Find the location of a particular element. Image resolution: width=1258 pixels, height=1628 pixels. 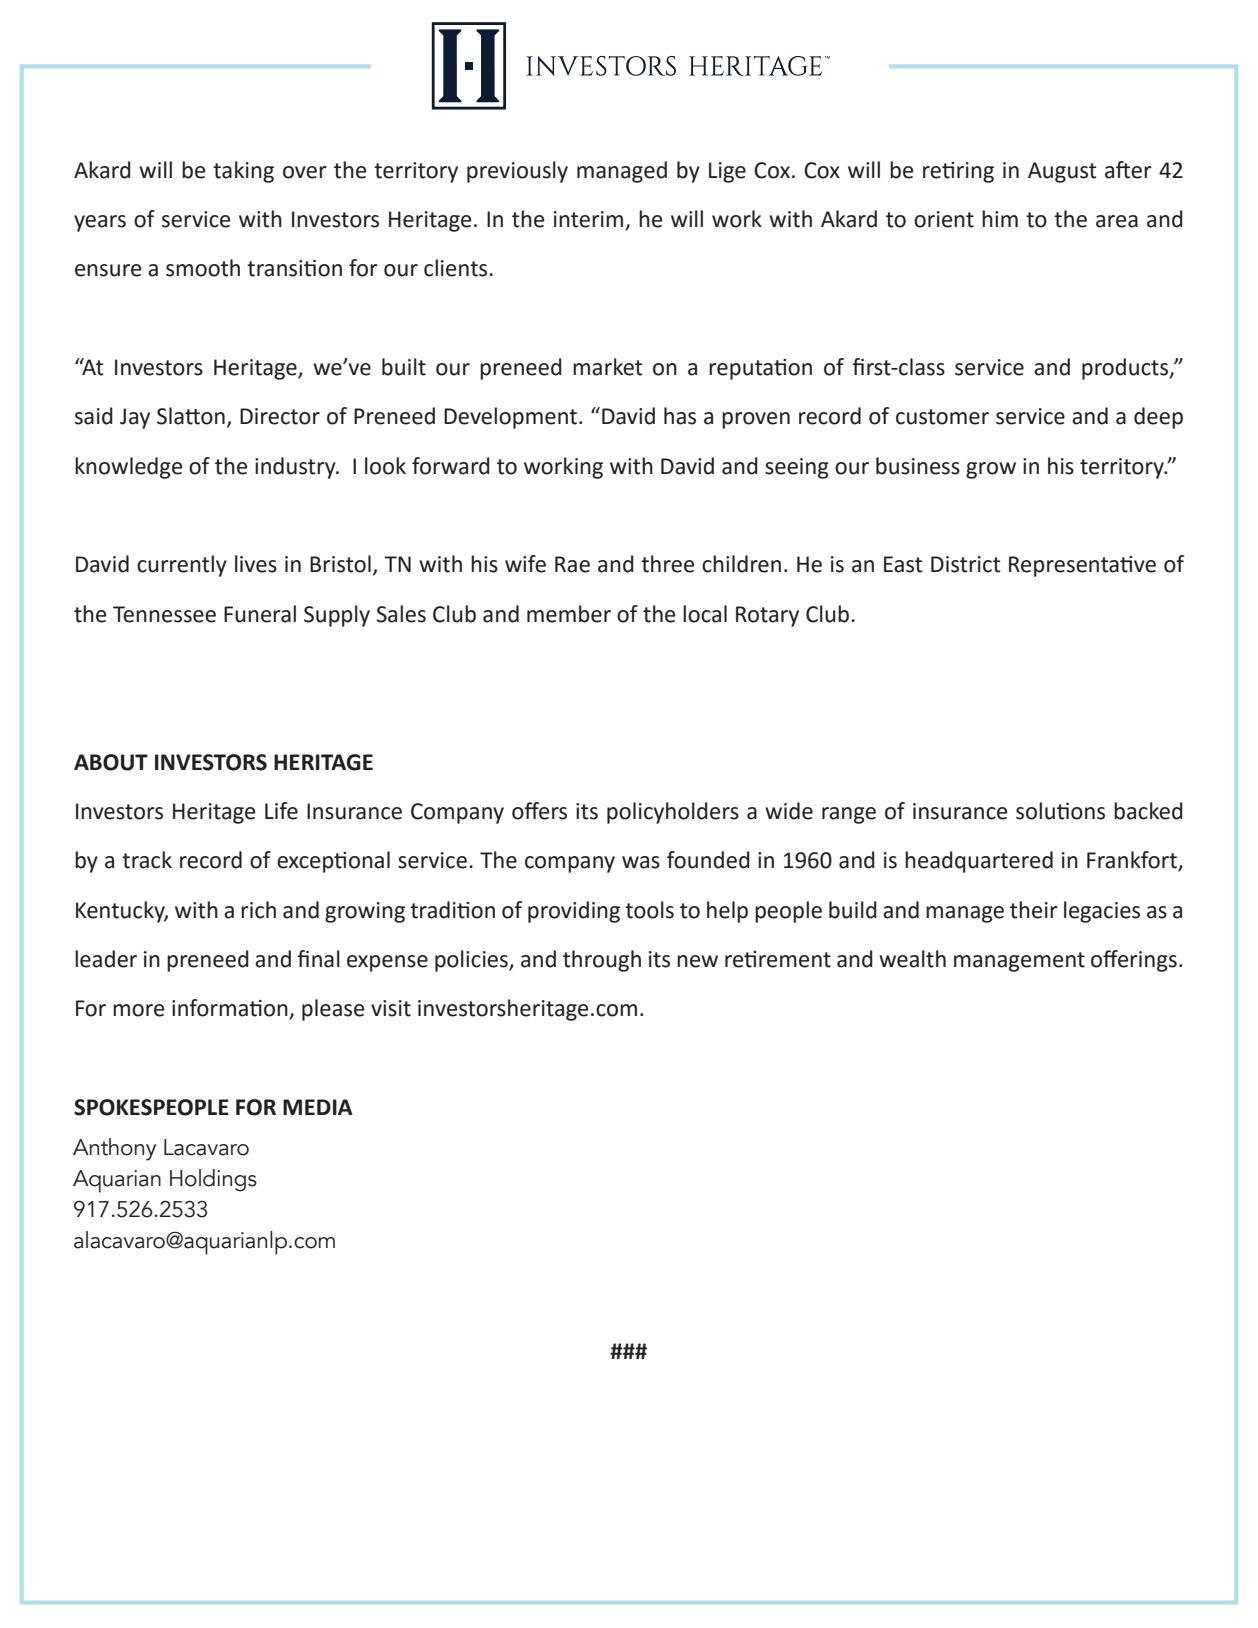

interim is located at coordinates (590, 220).
